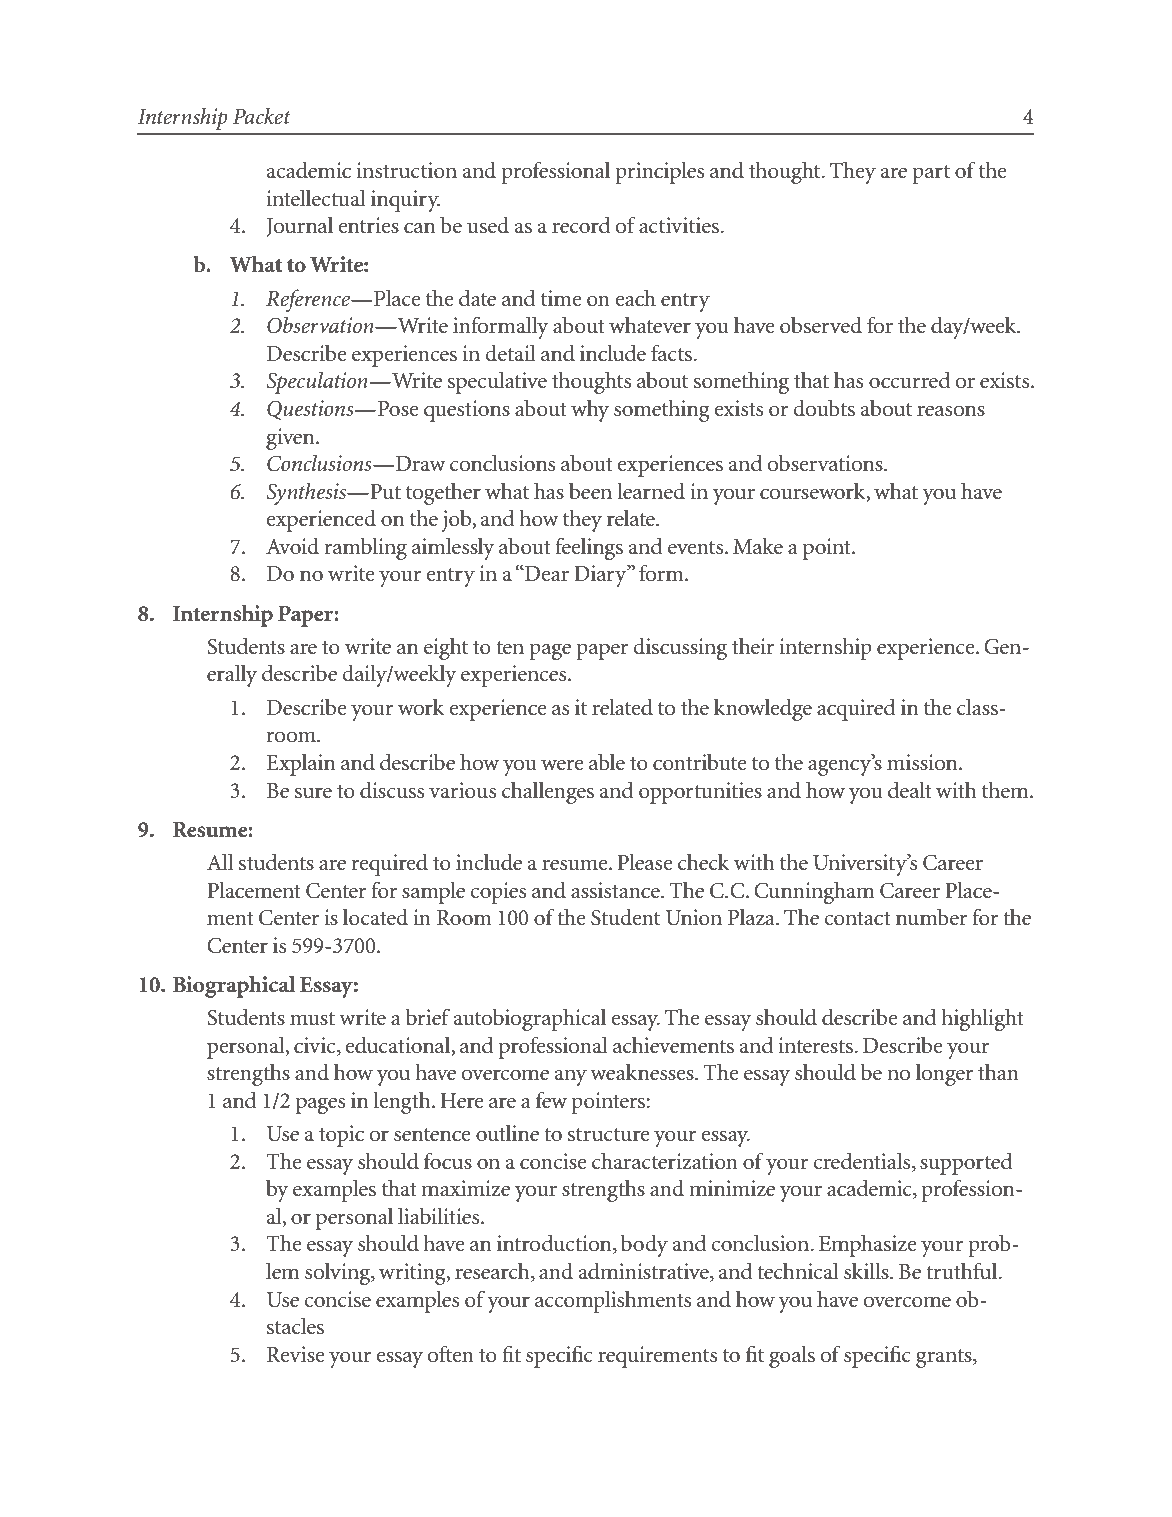  Describe the element at coordinates (944, 1075) in the screenshot. I see `longer` at that location.
